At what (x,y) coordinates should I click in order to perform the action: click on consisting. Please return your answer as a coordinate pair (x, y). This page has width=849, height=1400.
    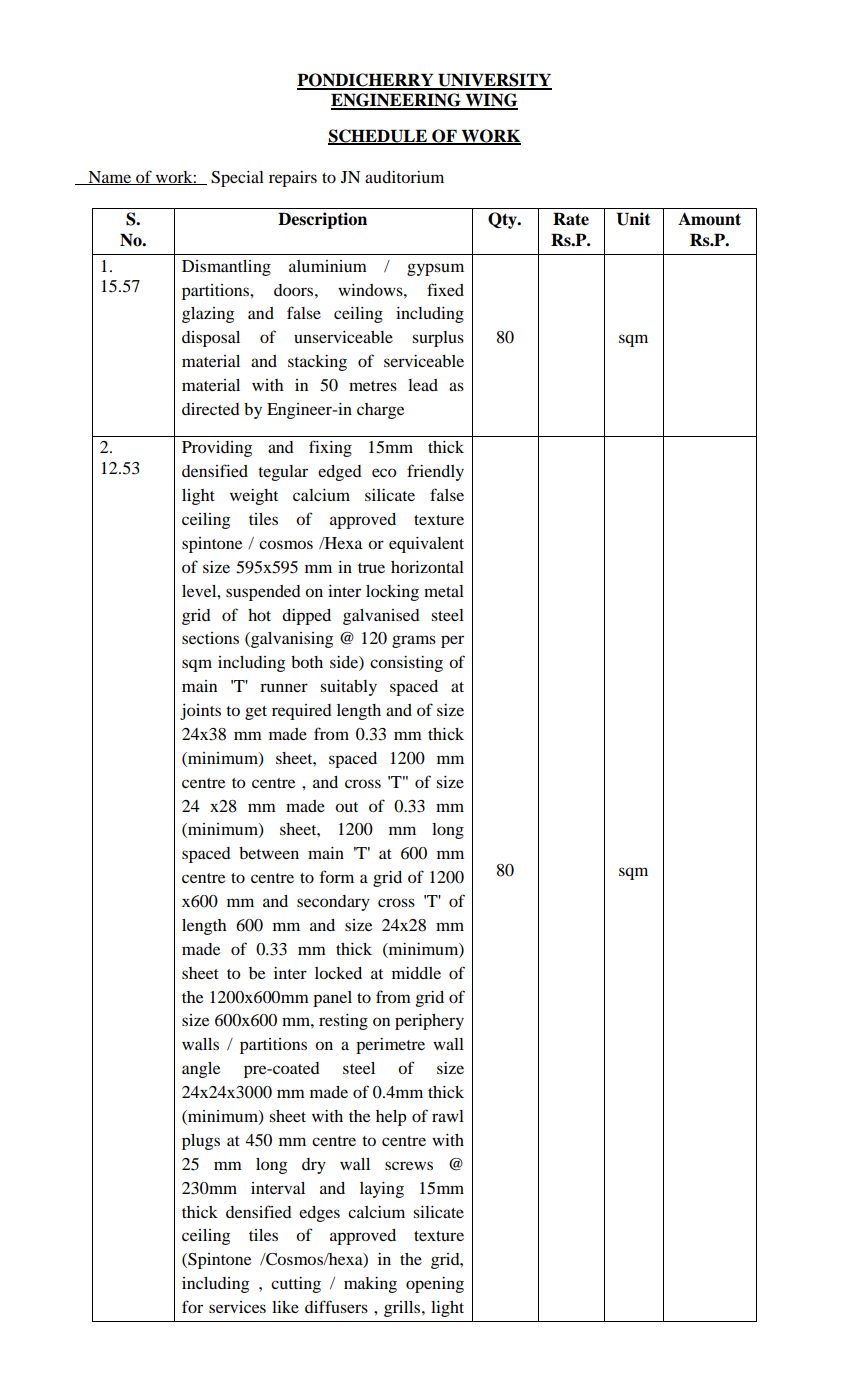
    Looking at the image, I should click on (406, 664).
